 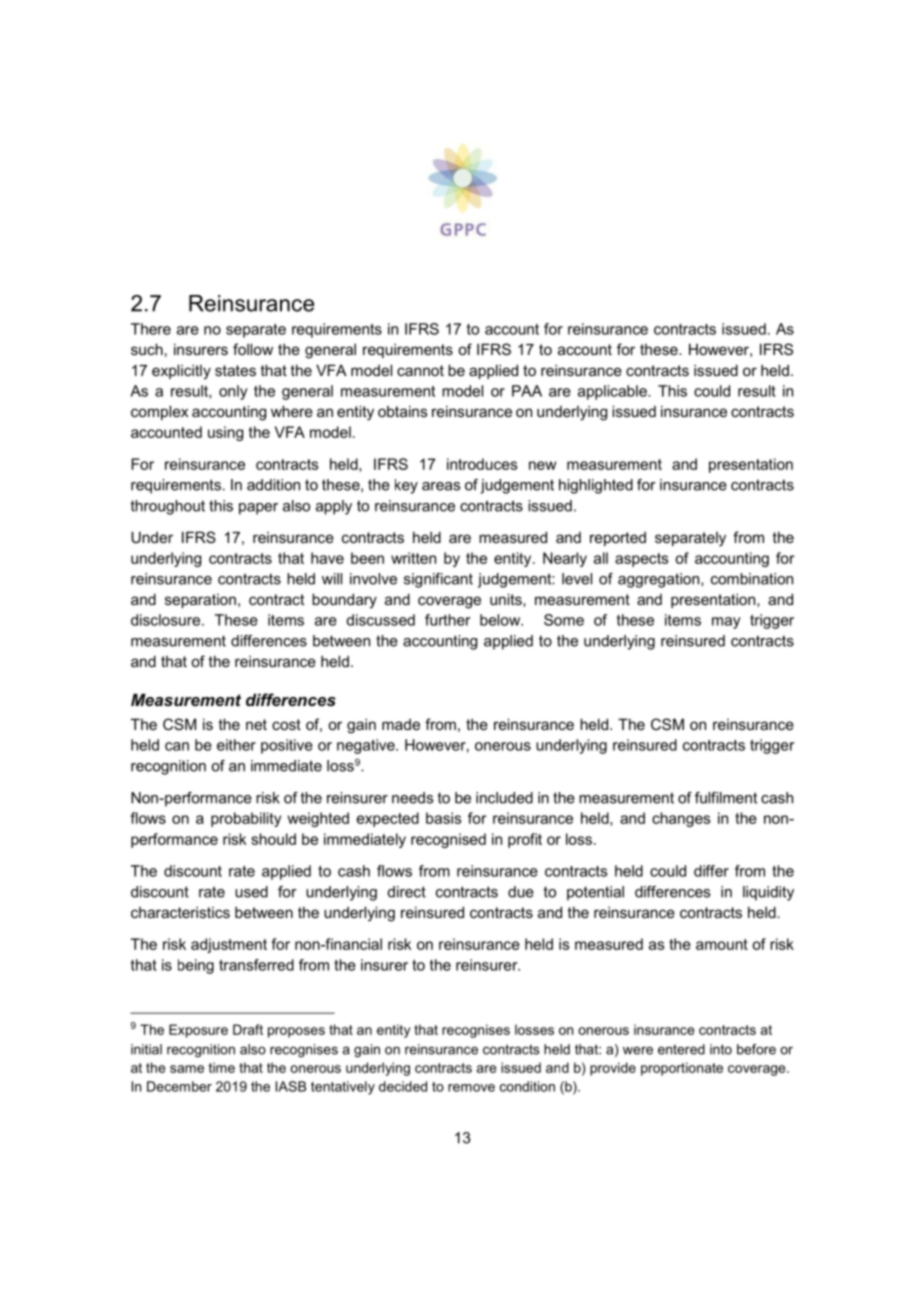 I want to click on probability, so click(x=246, y=819).
